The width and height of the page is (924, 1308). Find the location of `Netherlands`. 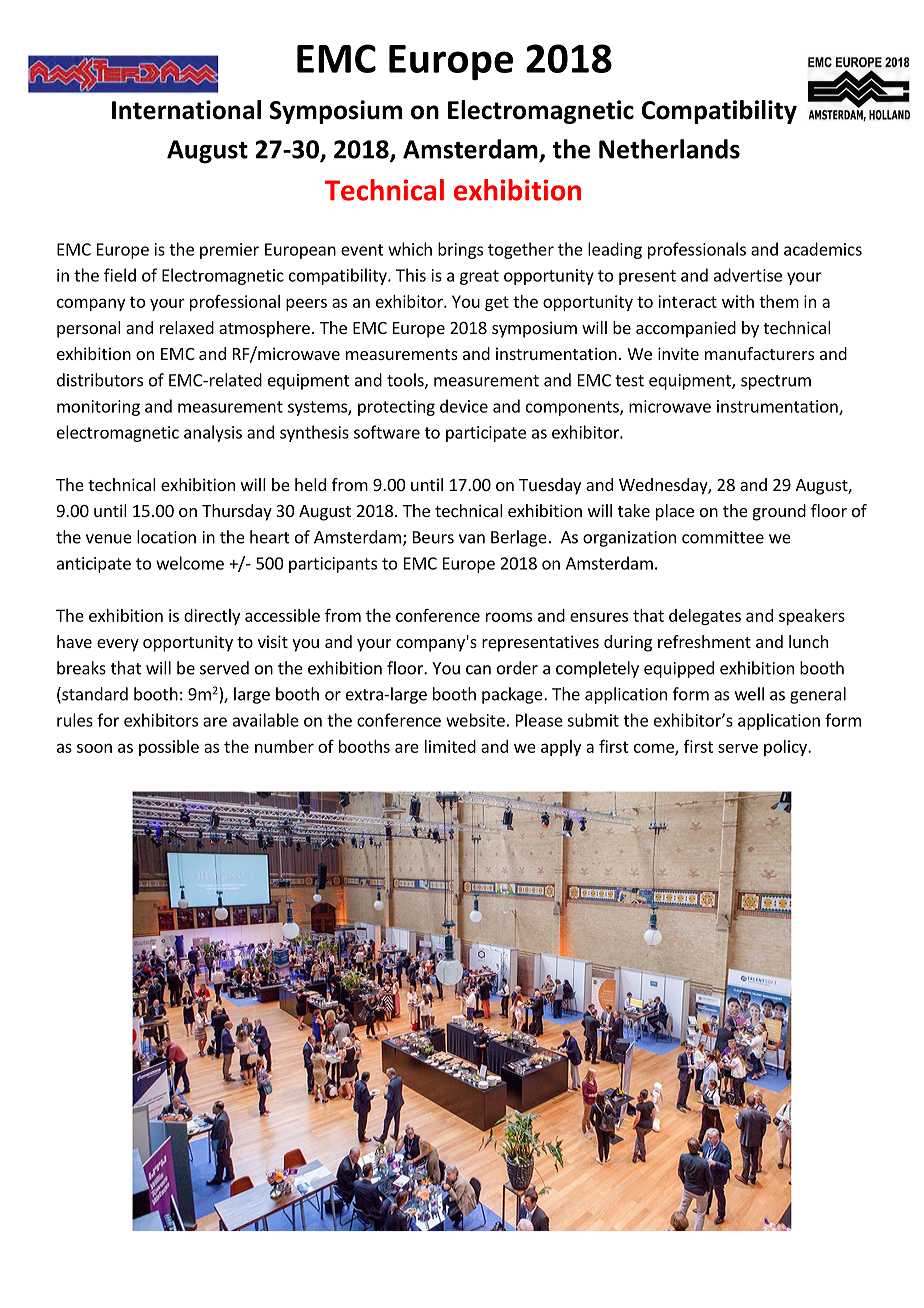

Netherlands is located at coordinates (669, 149).
